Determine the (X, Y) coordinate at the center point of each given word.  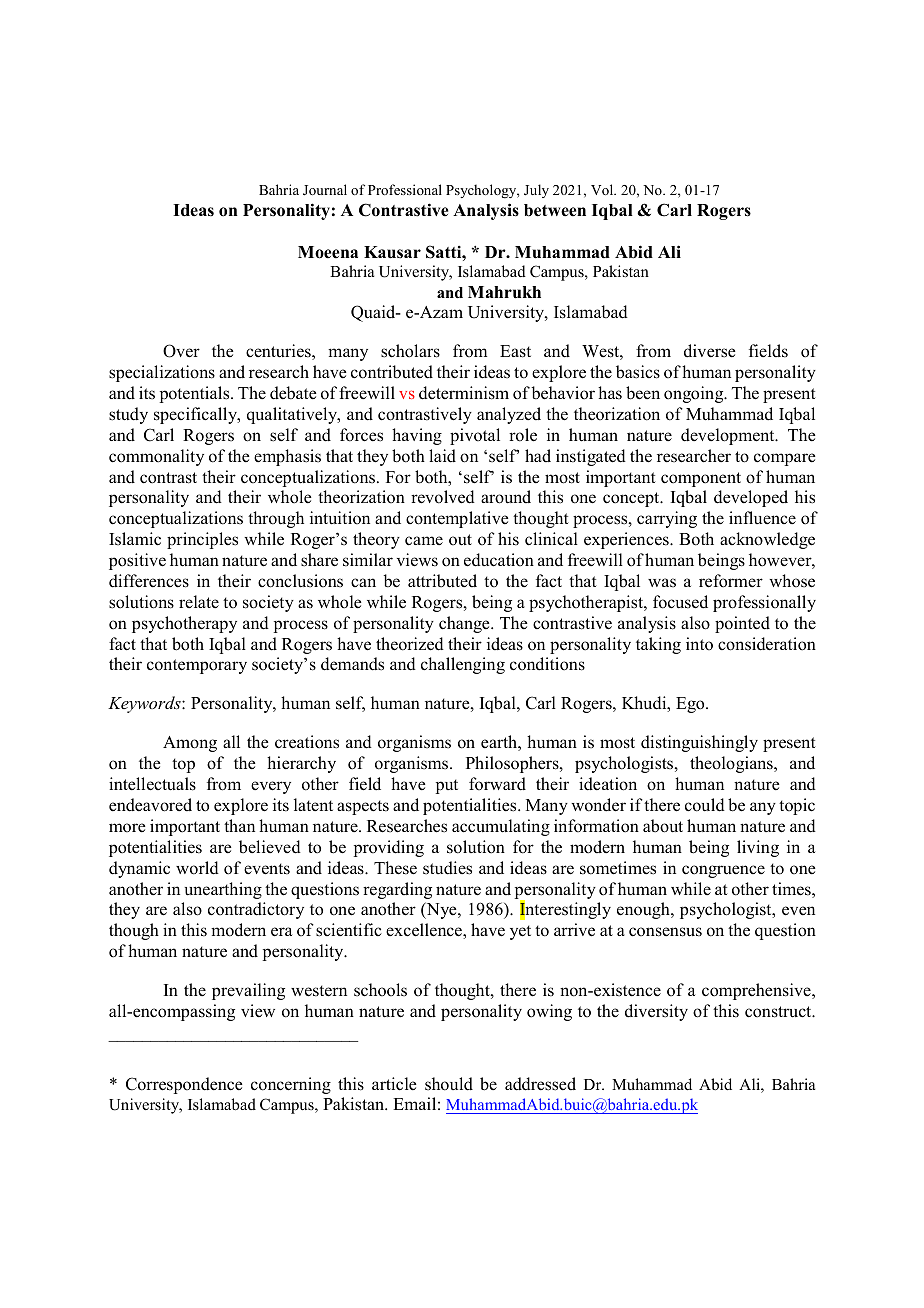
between (555, 210)
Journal (325, 190)
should (449, 1084)
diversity (656, 1012)
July (536, 191)
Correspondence (184, 1085)
